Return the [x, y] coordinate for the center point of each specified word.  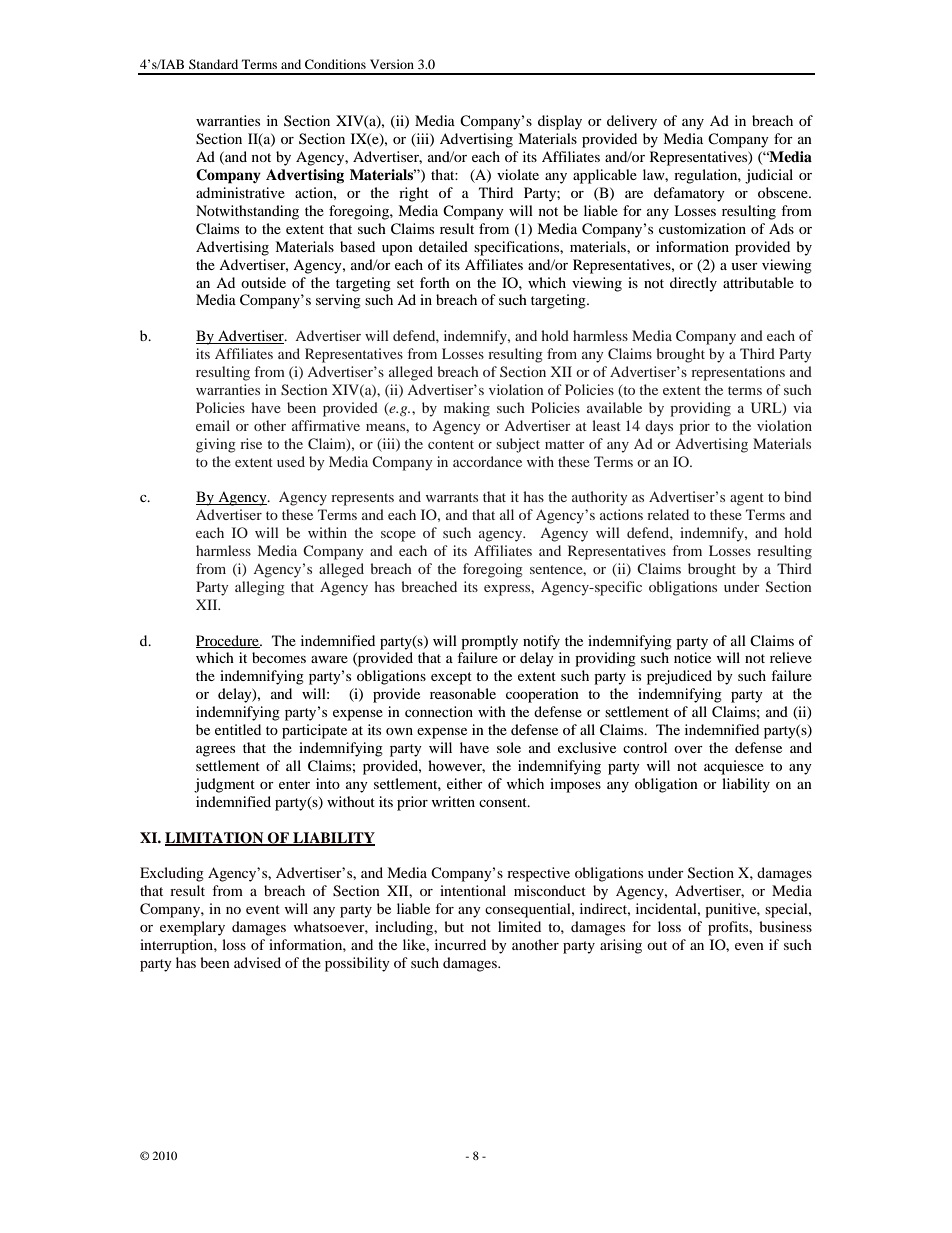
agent [747, 499]
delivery [632, 122]
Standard [213, 64]
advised [257, 962]
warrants [452, 497]
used [291, 461]
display [560, 122]
